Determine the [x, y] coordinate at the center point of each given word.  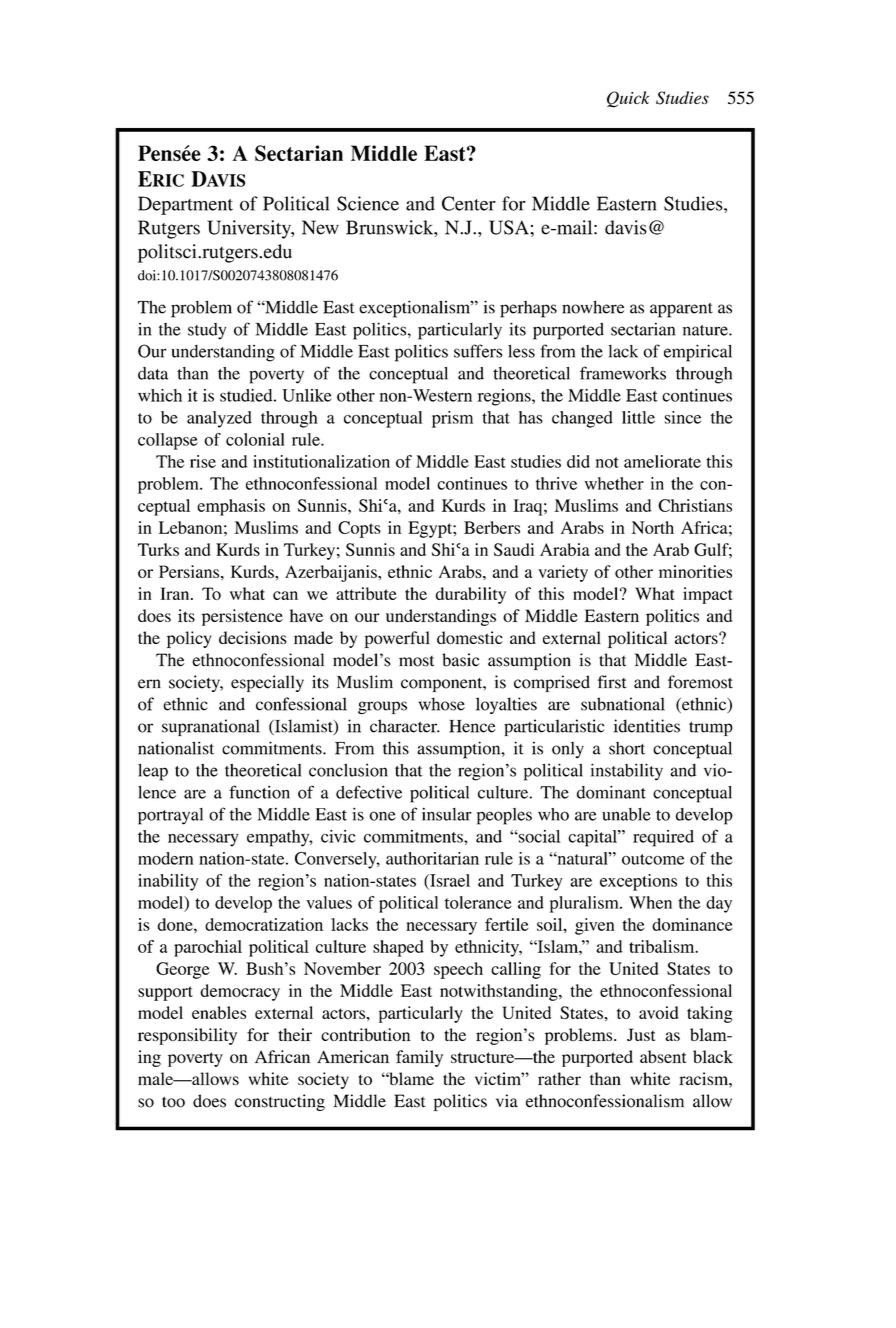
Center [469, 203]
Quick [628, 99]
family [419, 1058]
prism [452, 419]
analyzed [219, 419]
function [259, 792]
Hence [472, 726]
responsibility [187, 1036]
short [627, 748]
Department [185, 205]
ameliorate [662, 461]
